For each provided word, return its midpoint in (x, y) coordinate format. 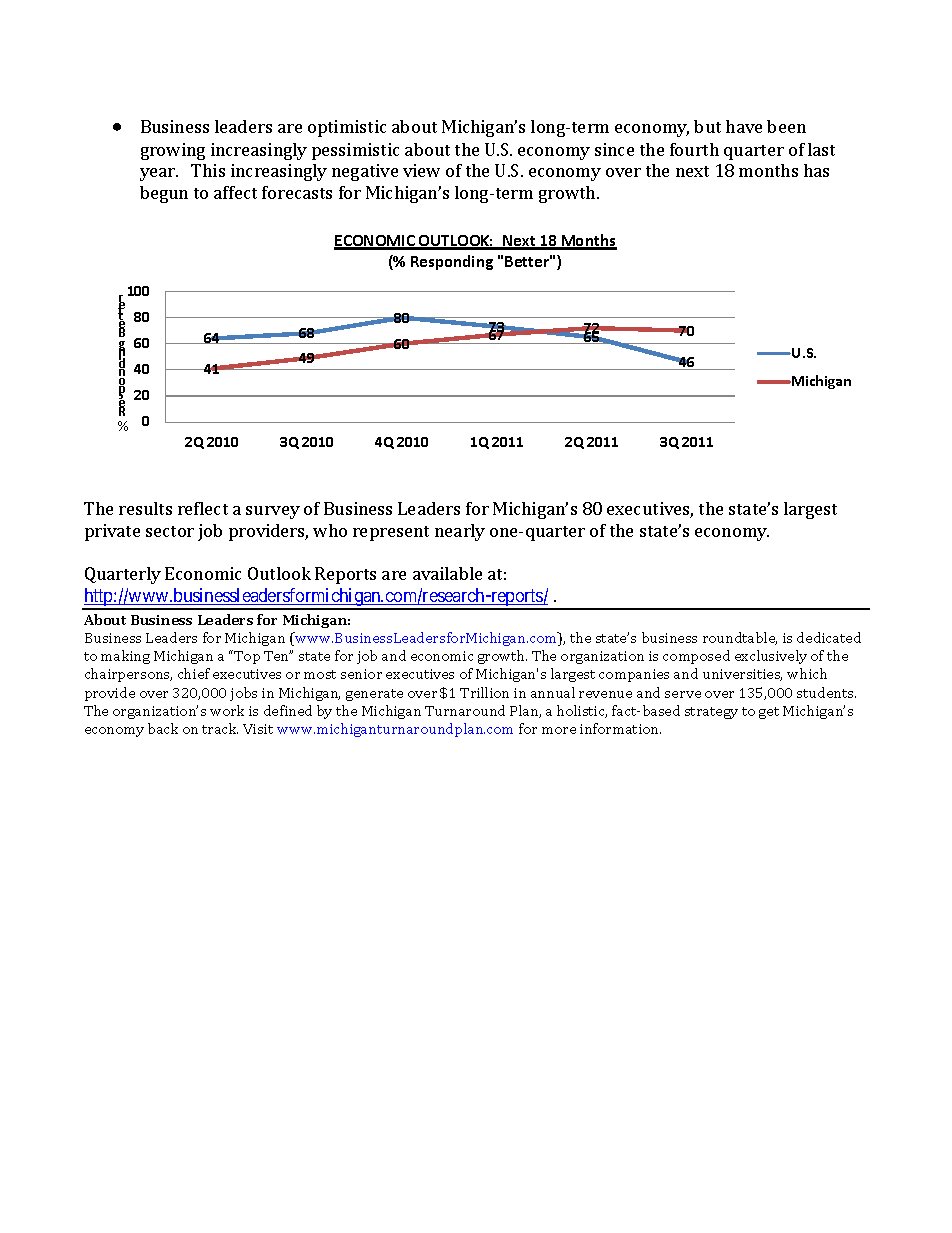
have (744, 126)
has (816, 170)
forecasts (297, 192)
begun (164, 194)
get (769, 713)
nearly (460, 532)
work (227, 710)
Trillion (484, 692)
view (421, 170)
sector (170, 531)
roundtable (740, 638)
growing (173, 151)
